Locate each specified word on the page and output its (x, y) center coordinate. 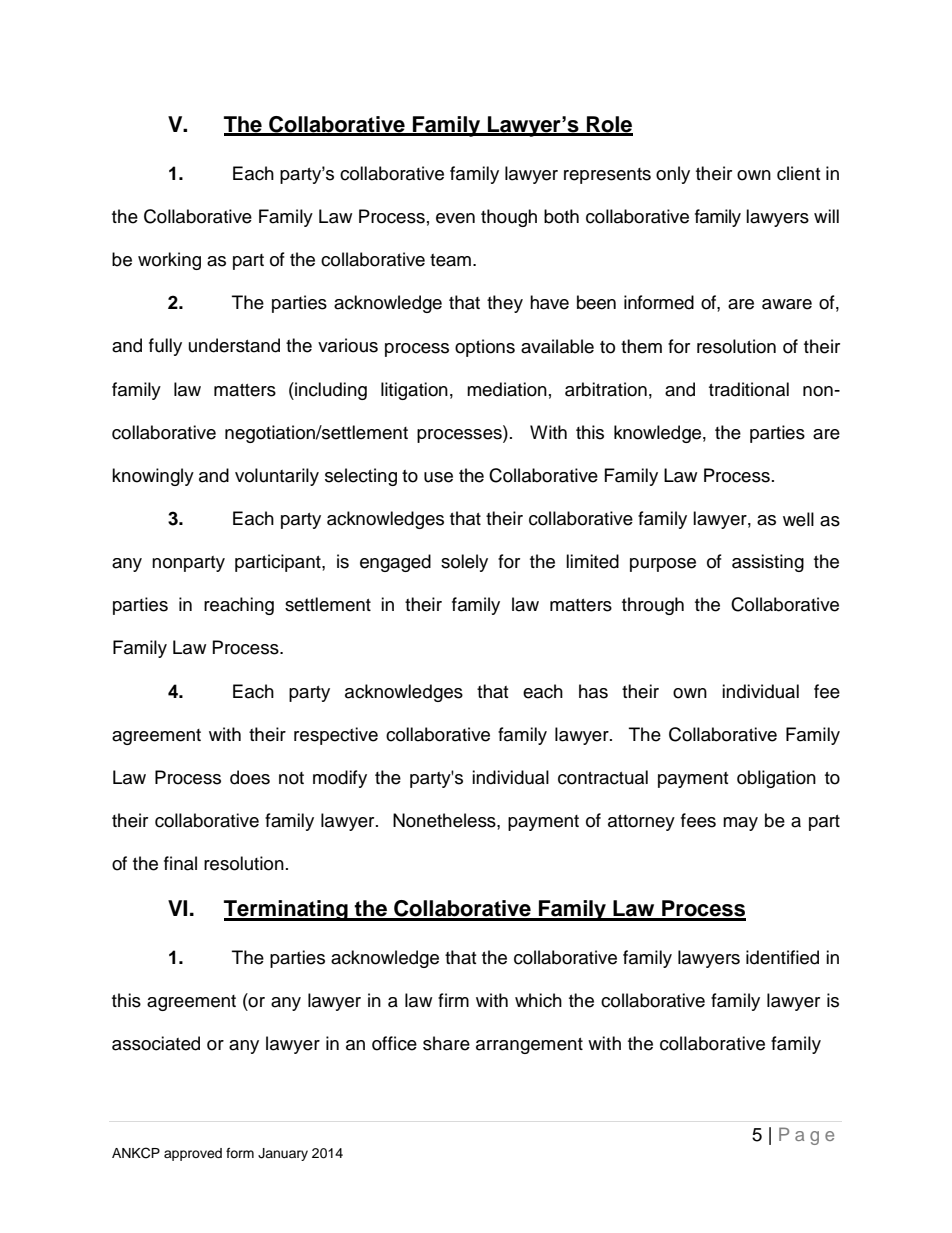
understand (234, 345)
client (798, 173)
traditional (749, 389)
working (169, 261)
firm (453, 1000)
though (509, 218)
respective (336, 736)
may (740, 824)
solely (464, 563)
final (180, 863)
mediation (507, 389)
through (653, 606)
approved (193, 1154)
